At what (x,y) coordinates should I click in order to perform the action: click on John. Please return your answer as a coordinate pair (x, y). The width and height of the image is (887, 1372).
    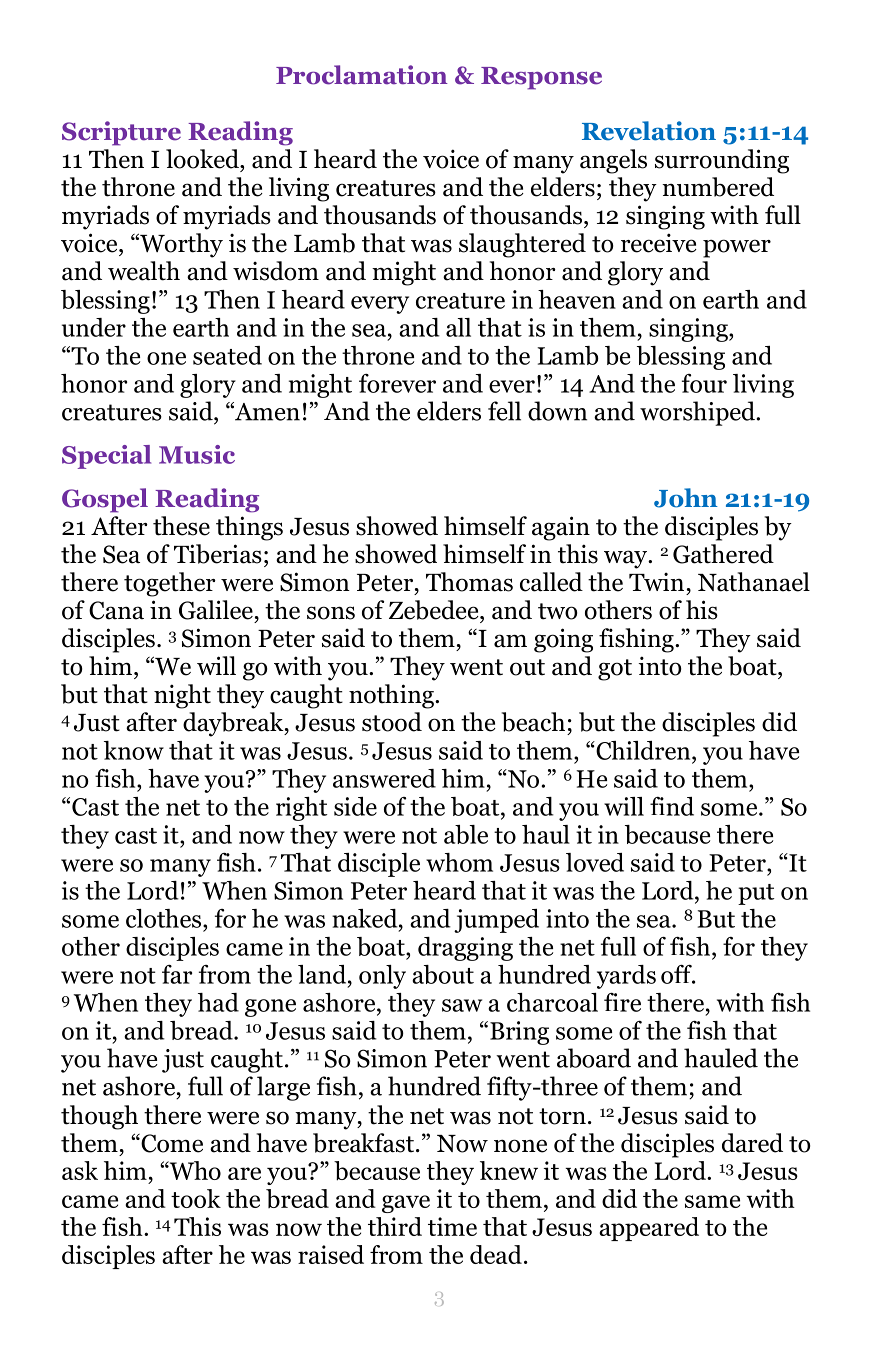
    Looking at the image, I should click on (686, 498).
